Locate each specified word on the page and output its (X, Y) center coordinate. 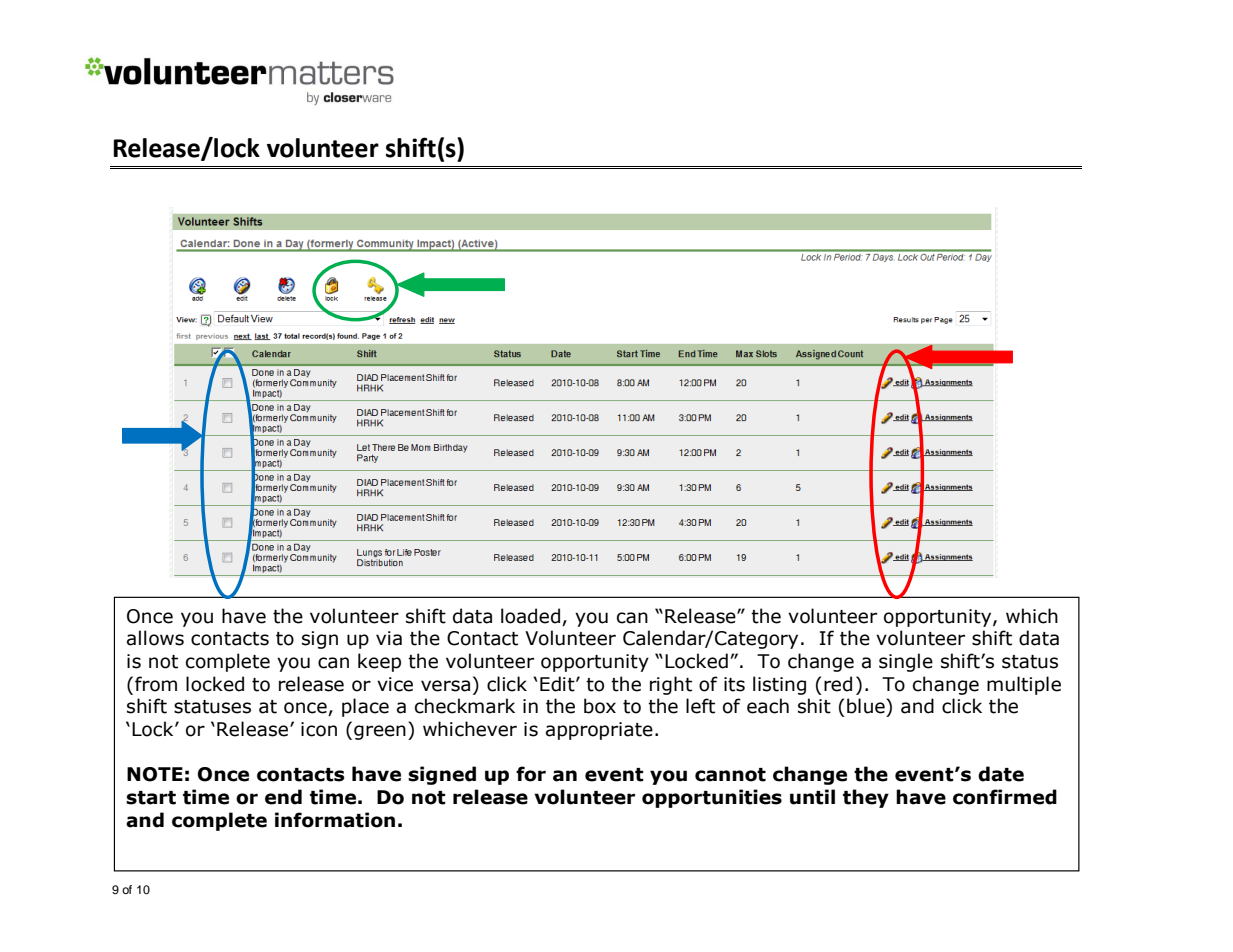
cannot (730, 775)
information (335, 820)
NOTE (155, 774)
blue (867, 706)
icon (319, 729)
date (1001, 774)
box (600, 706)
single (906, 662)
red (838, 684)
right (671, 685)
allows (155, 638)
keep (379, 662)
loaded (530, 616)
